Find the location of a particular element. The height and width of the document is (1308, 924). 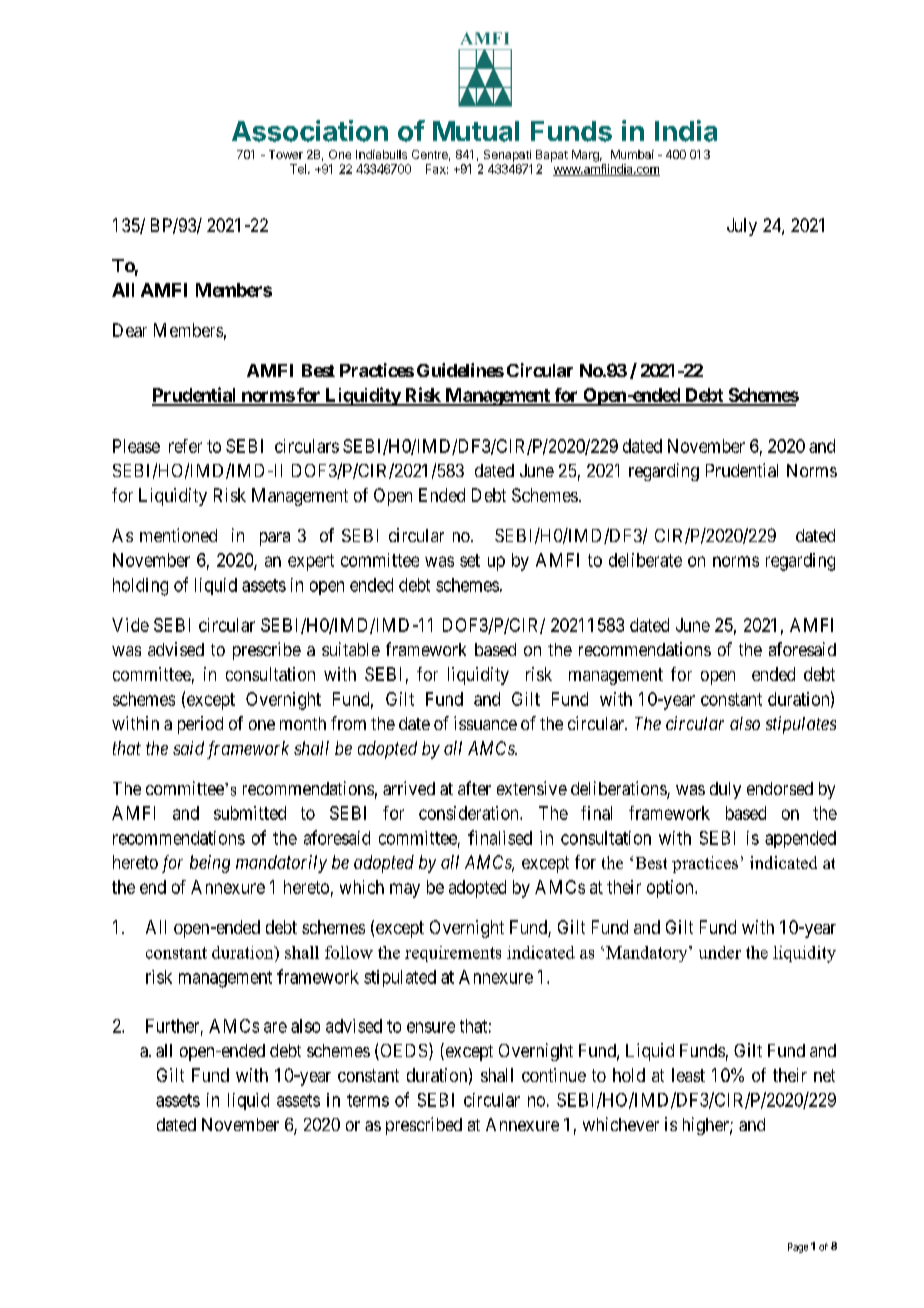

terms is located at coordinates (368, 1100).
